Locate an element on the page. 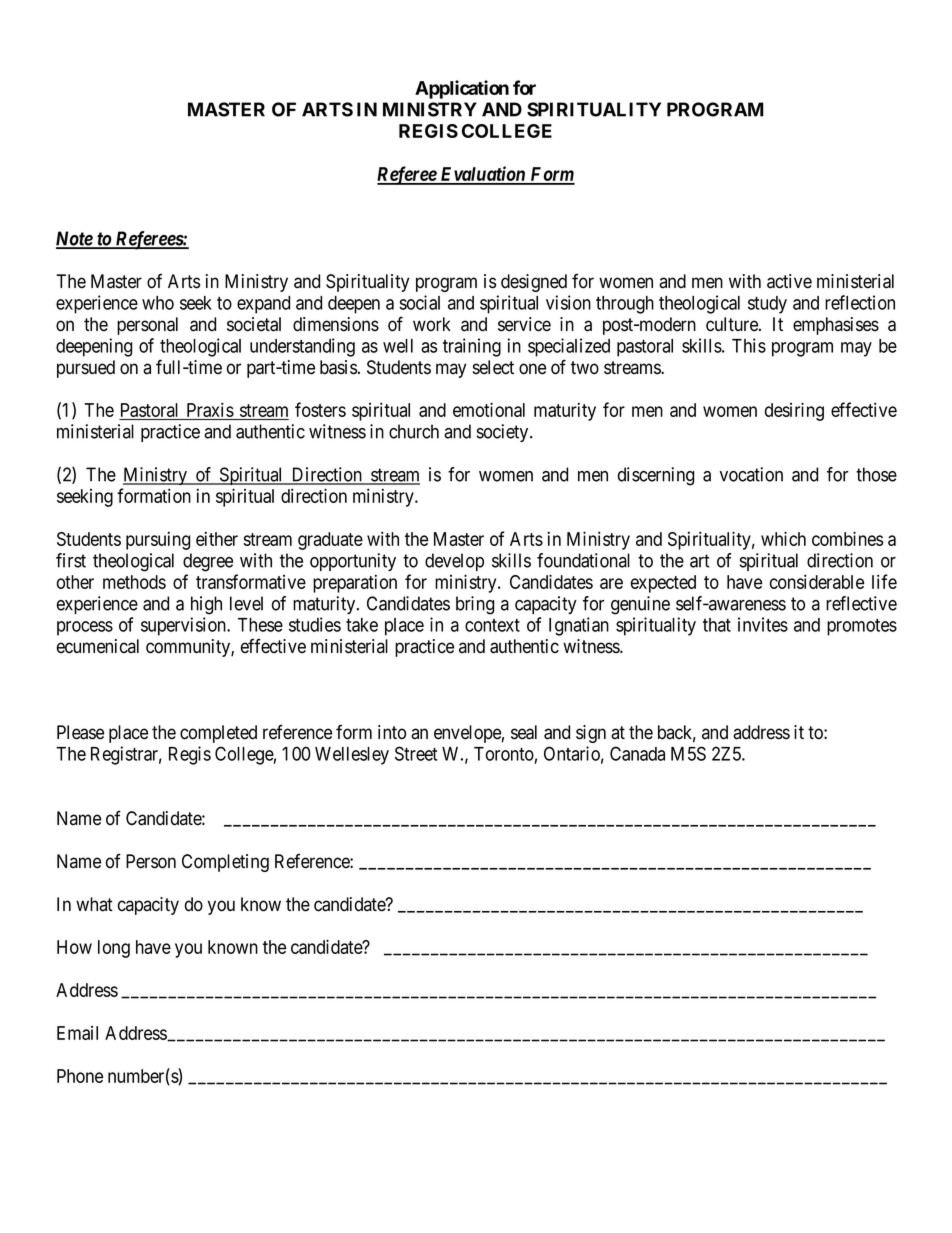 The height and width of the image is (1233, 952). who is located at coordinates (158, 303).
